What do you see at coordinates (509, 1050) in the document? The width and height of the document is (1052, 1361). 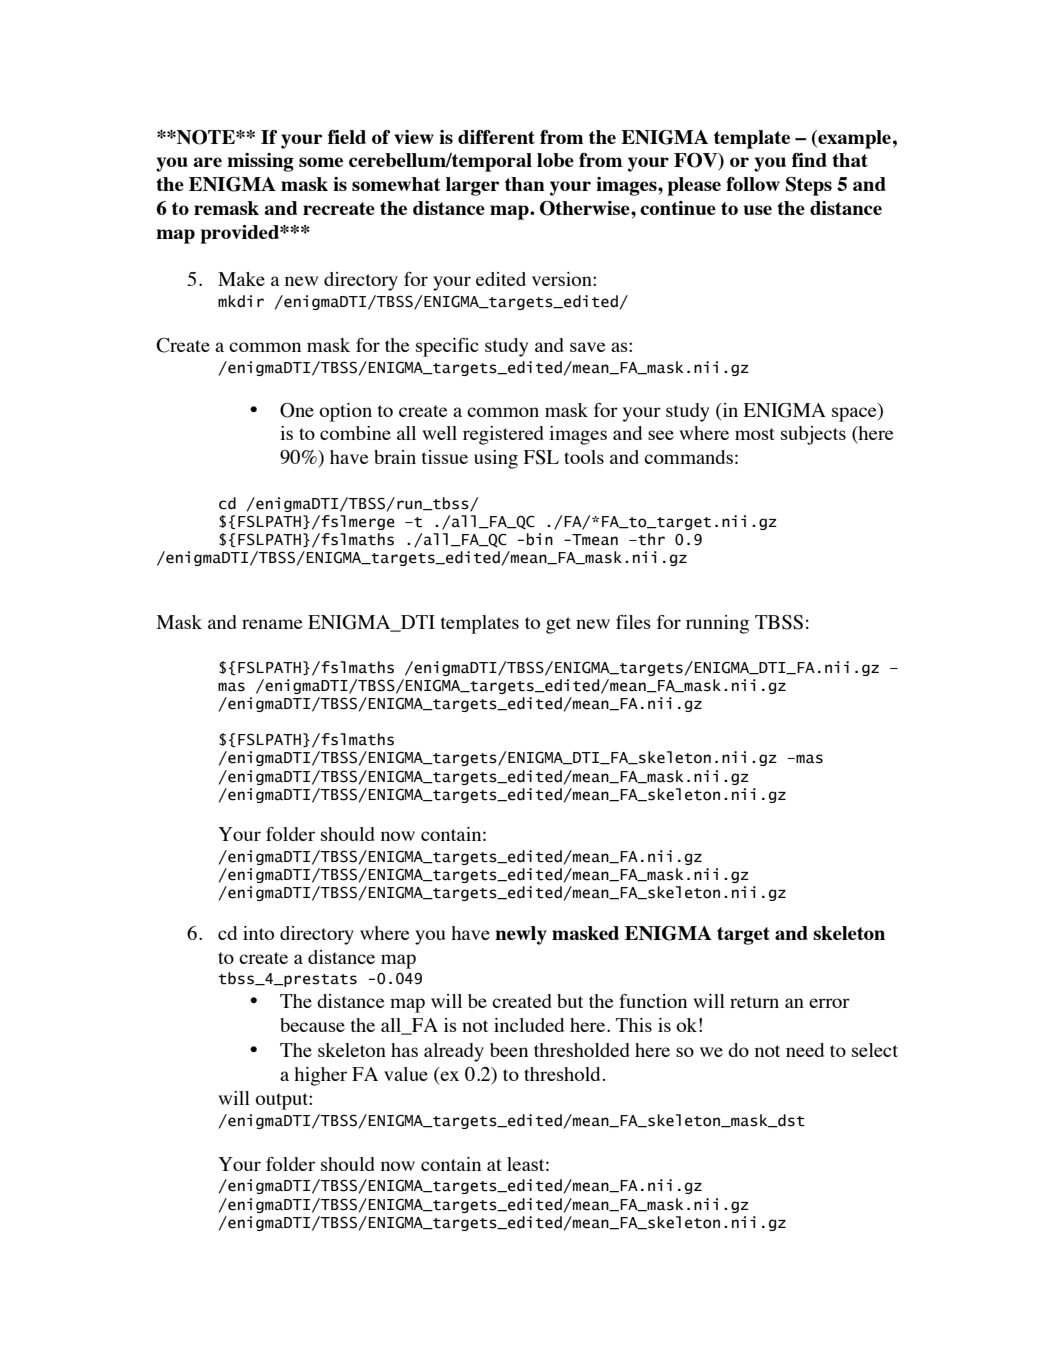 I see `been` at bounding box center [509, 1050].
